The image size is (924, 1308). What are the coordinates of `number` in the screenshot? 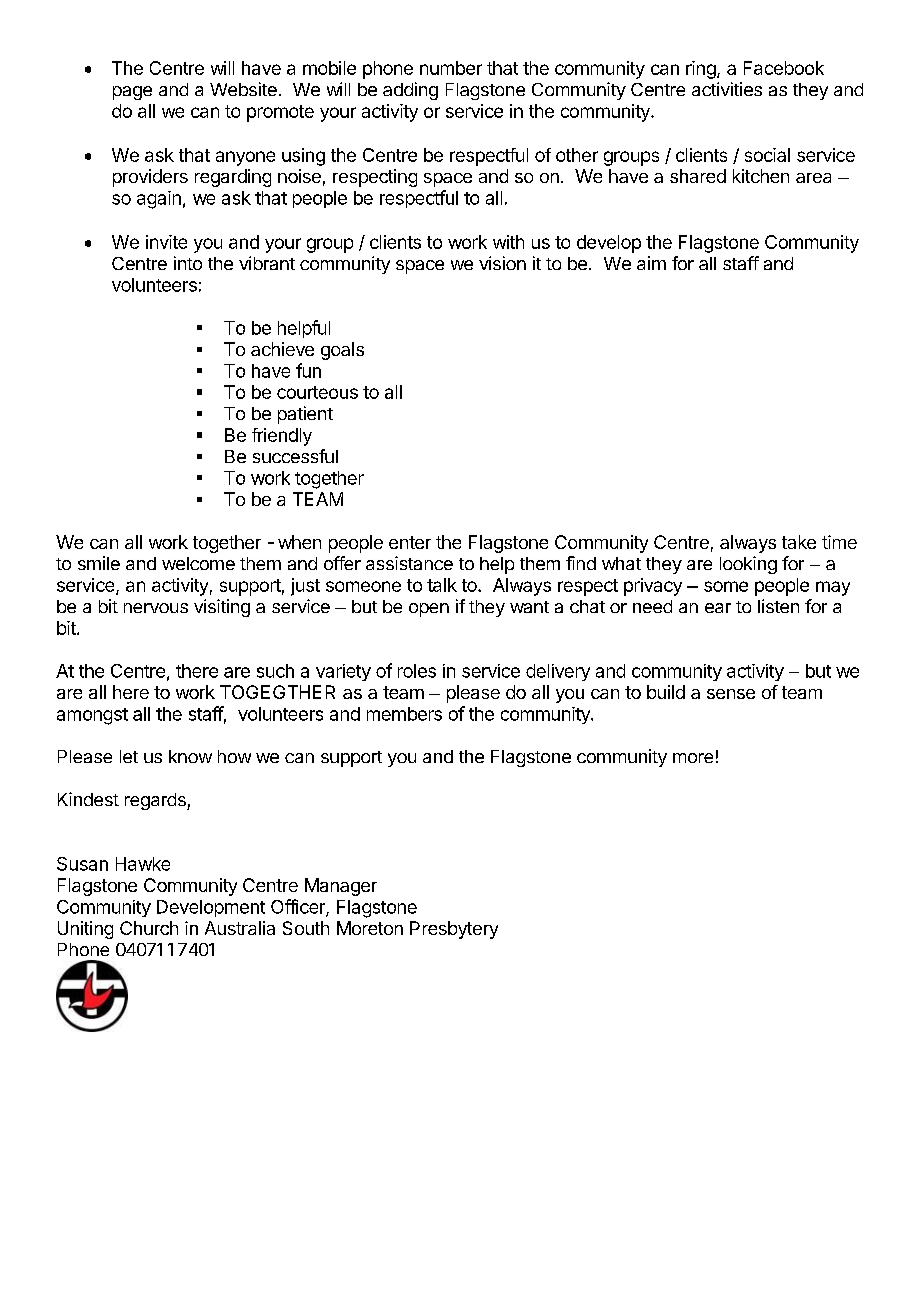 It's located at (451, 68).
